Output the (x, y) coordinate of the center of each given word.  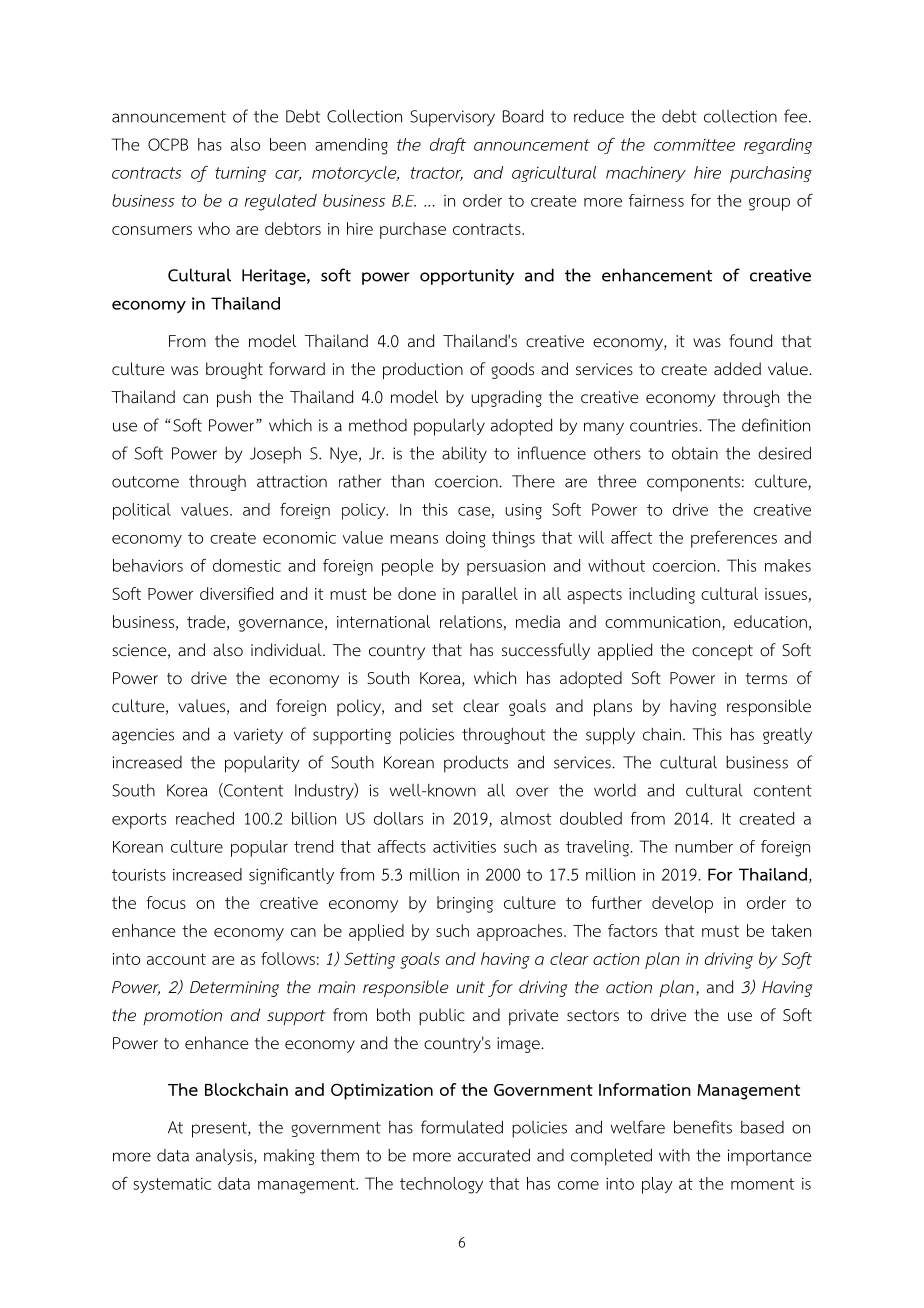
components (693, 484)
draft (448, 146)
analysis (225, 1157)
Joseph (275, 455)
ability (464, 454)
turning (240, 174)
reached (205, 818)
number (704, 846)
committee (694, 145)
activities (464, 847)
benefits (703, 1127)
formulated (462, 1127)
